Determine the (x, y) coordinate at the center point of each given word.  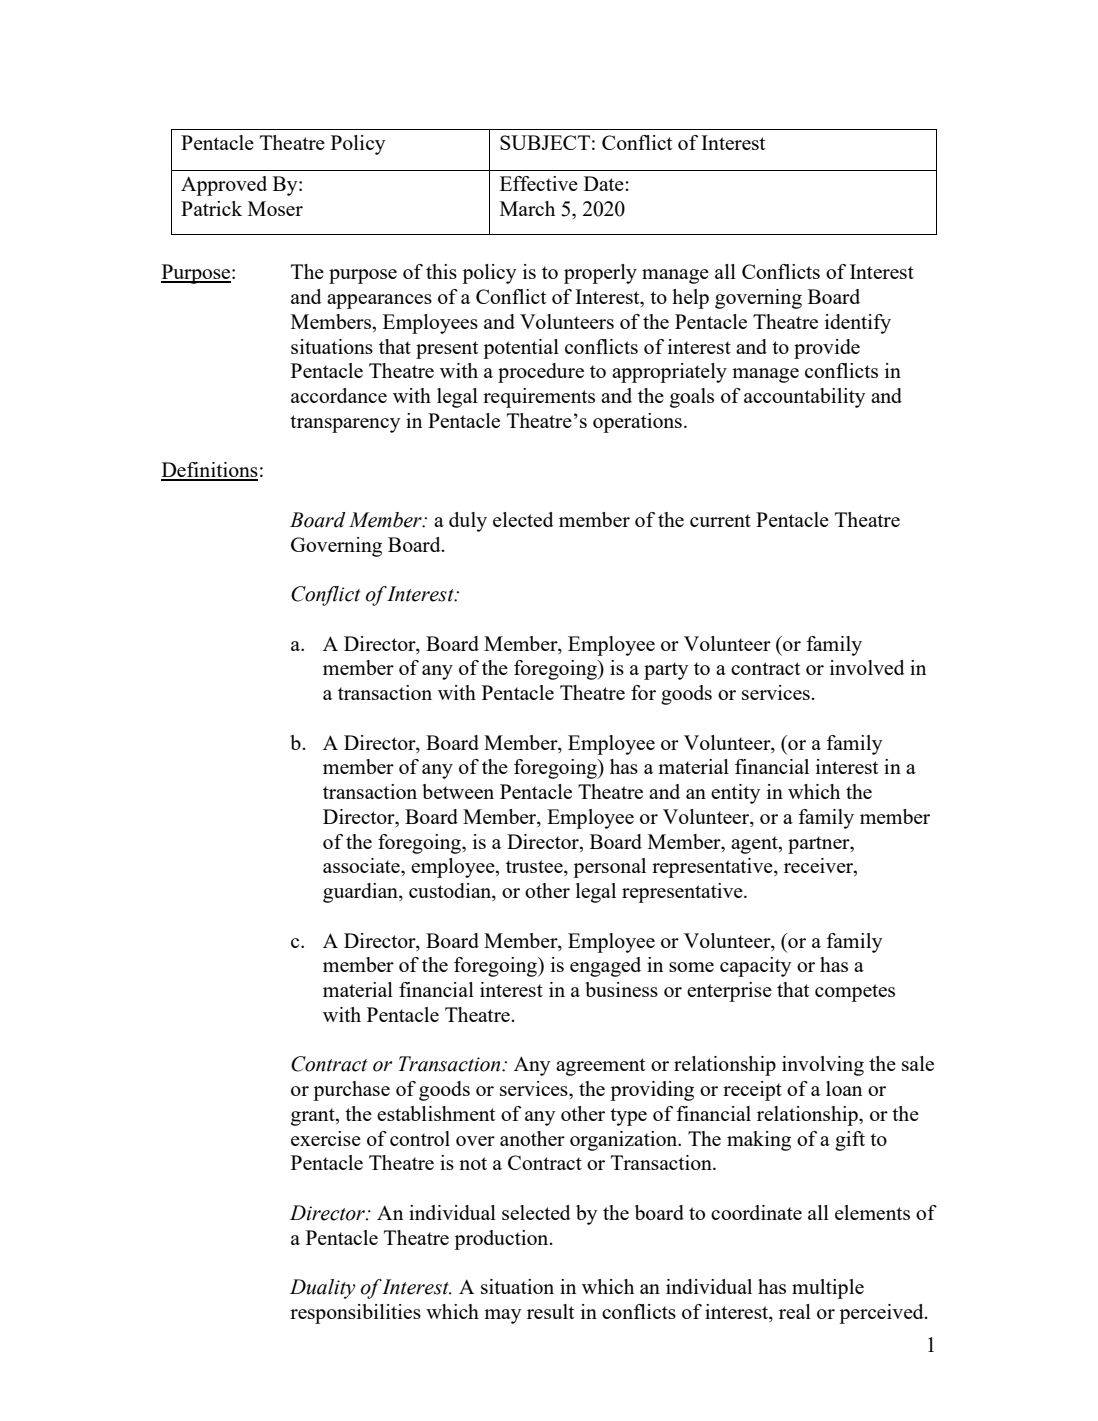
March (527, 208)
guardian (361, 893)
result (550, 1311)
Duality (322, 1289)
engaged (605, 967)
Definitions (209, 471)
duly (468, 522)
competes (855, 993)
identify (858, 324)
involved (867, 667)
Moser (275, 208)
